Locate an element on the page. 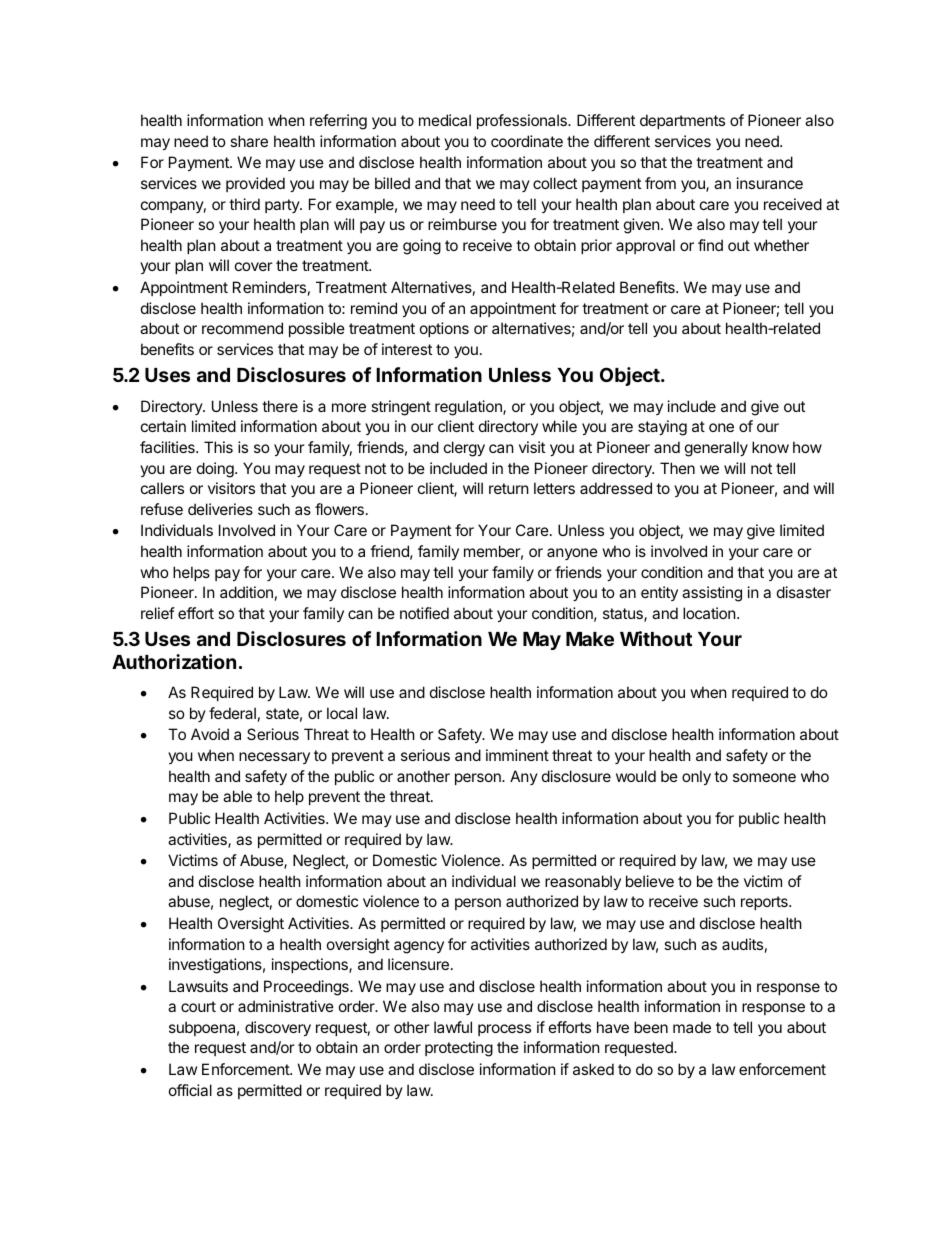 This image has width=952, height=1233. recommend is located at coordinates (242, 328).
